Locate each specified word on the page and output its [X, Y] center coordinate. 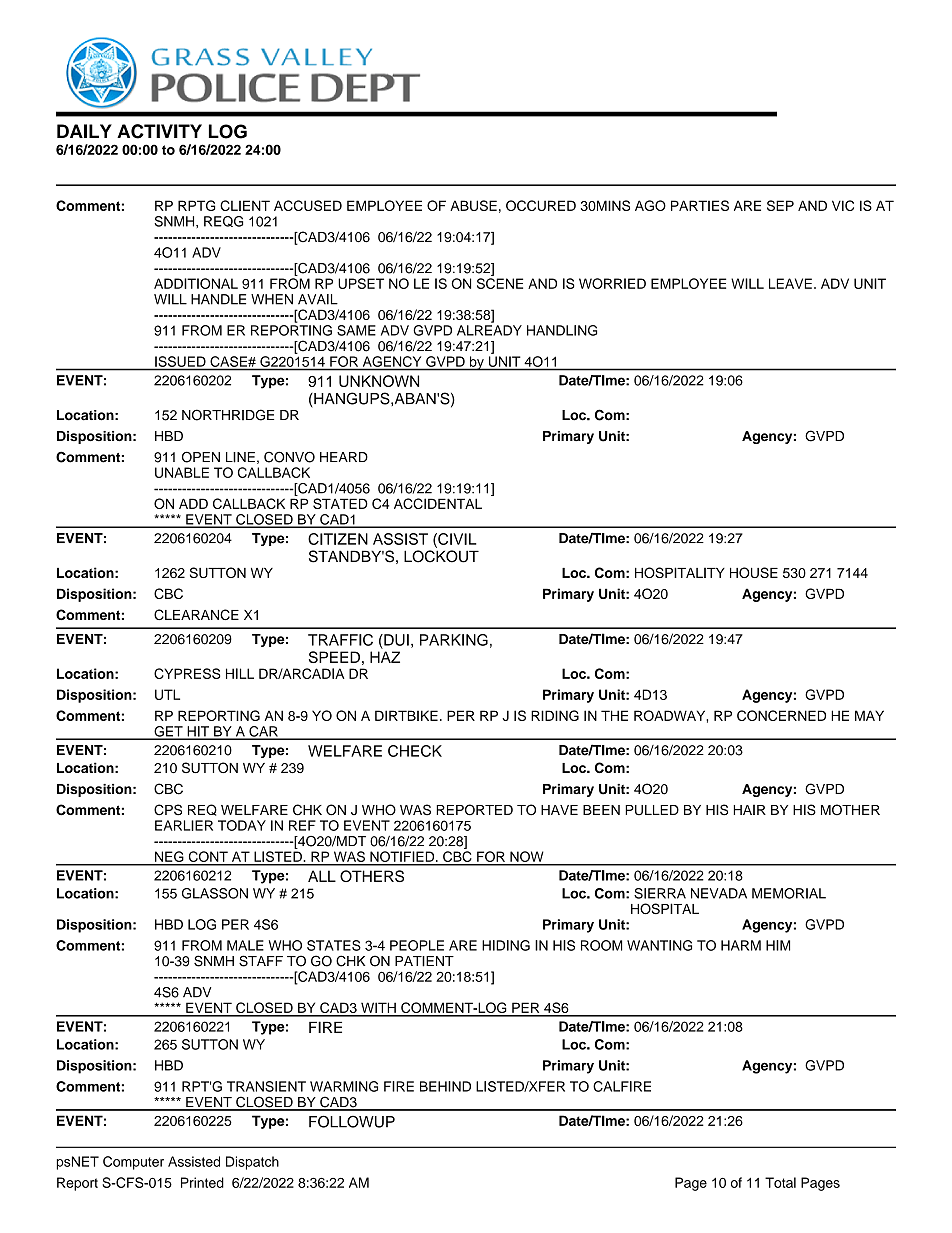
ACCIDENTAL [438, 503]
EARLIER [184, 825]
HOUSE [754, 572]
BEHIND [445, 1086]
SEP [780, 205]
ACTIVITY [159, 131]
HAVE [559, 810]
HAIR [749, 810]
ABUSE [473, 205]
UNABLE [182, 472]
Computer [133, 1163]
